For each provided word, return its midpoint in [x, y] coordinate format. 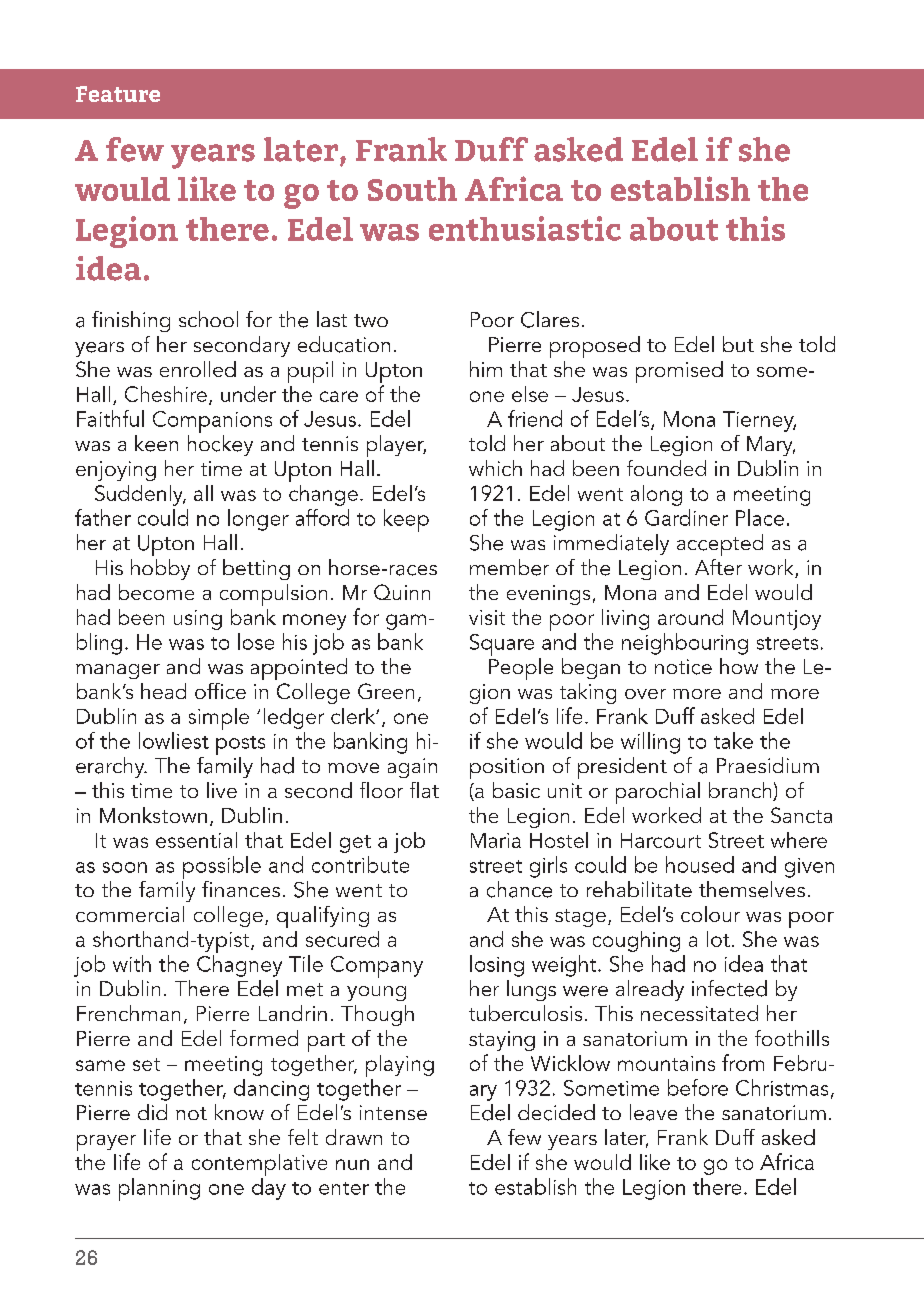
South [412, 189]
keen [156, 443]
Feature [118, 94]
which [495, 468]
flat [424, 790]
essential [196, 840]
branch [741, 791]
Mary [771, 446]
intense [393, 1112]
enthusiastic [525, 228]
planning [159, 1189]
